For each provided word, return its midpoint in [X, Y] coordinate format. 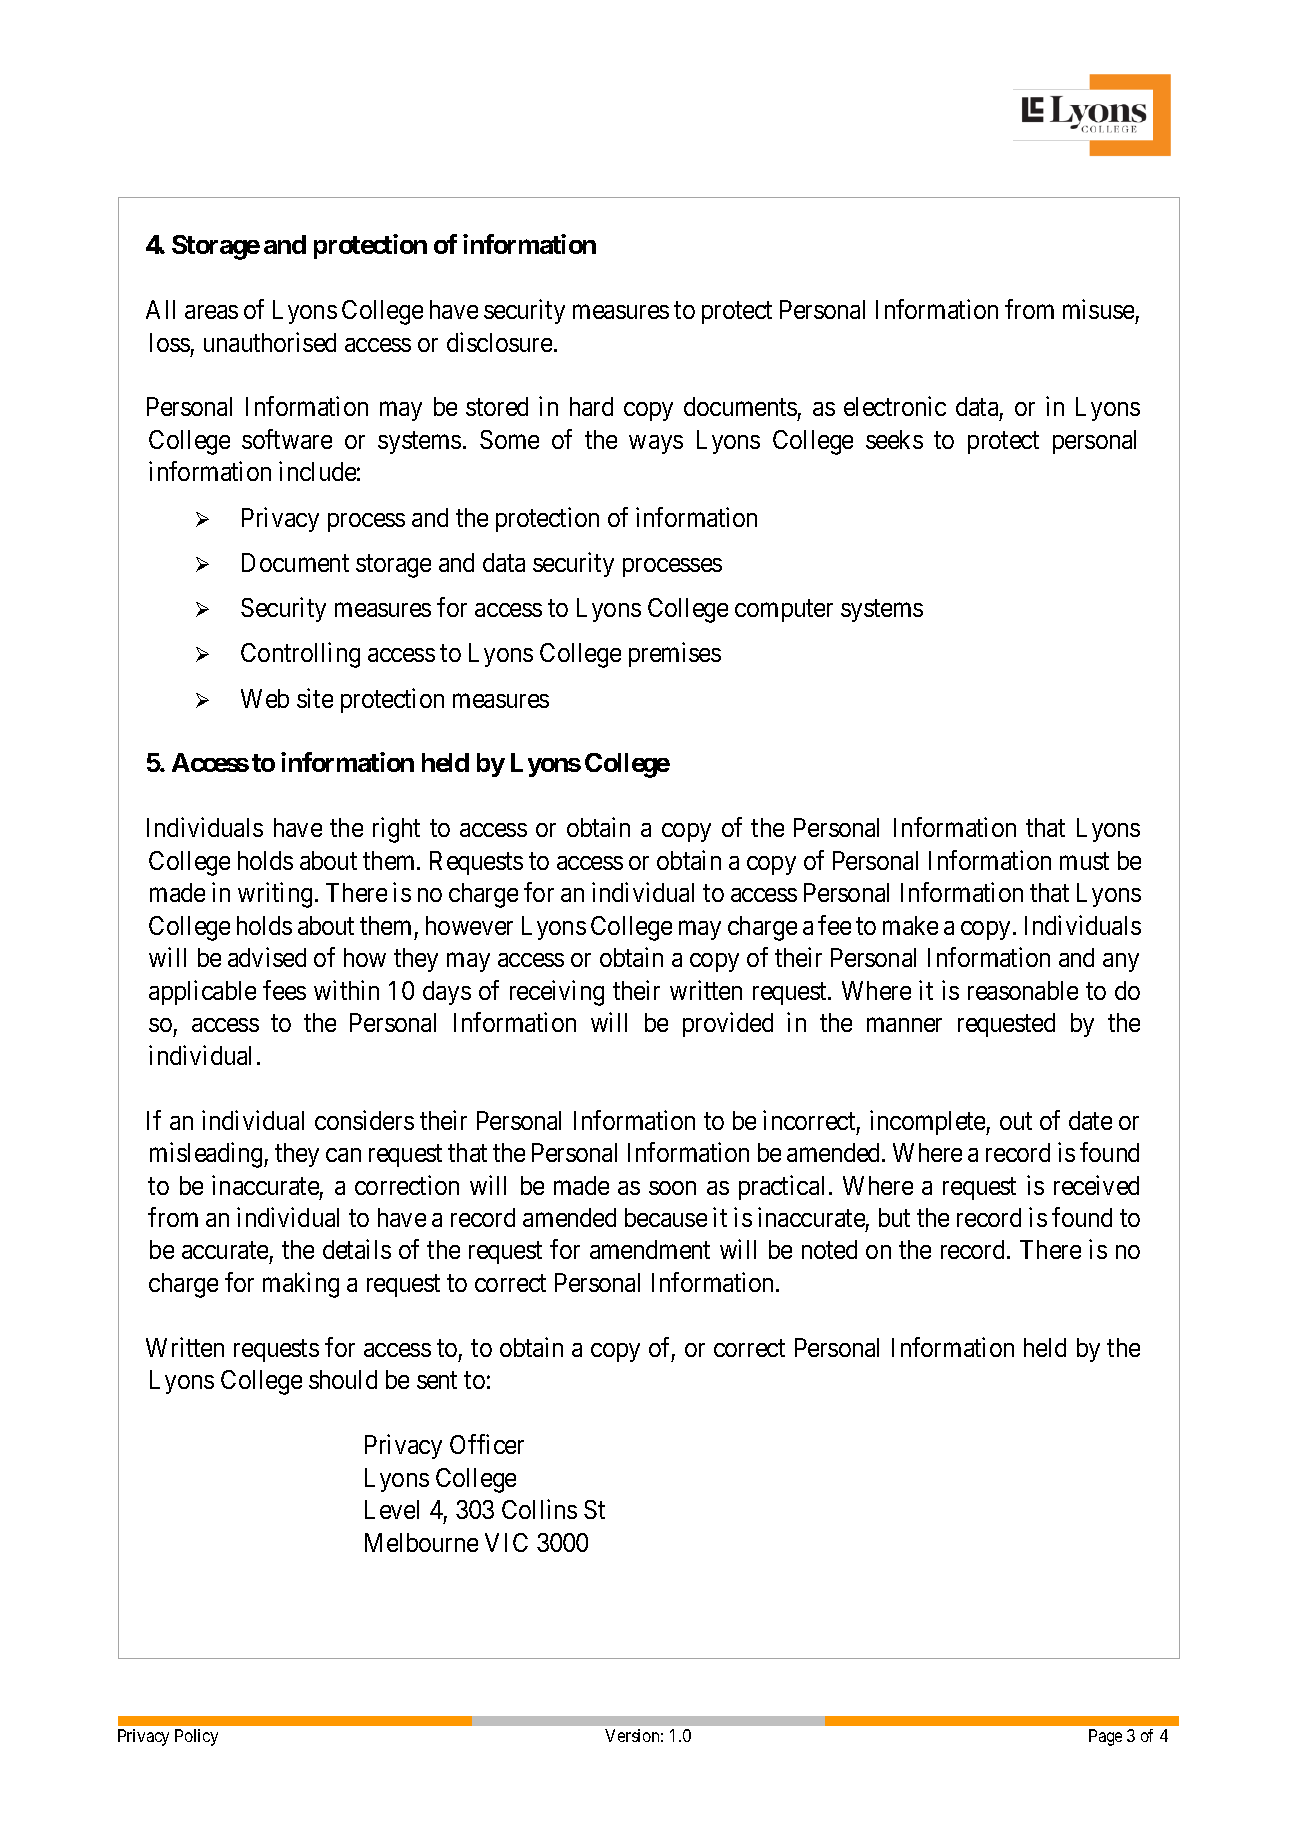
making [301, 1285]
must [1084, 861]
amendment [650, 1249]
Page [1105, 1737]
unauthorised [270, 342]
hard [591, 406]
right [396, 830]
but [894, 1217]
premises [675, 655]
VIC [506, 1542]
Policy [196, 1737]
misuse [1098, 309]
